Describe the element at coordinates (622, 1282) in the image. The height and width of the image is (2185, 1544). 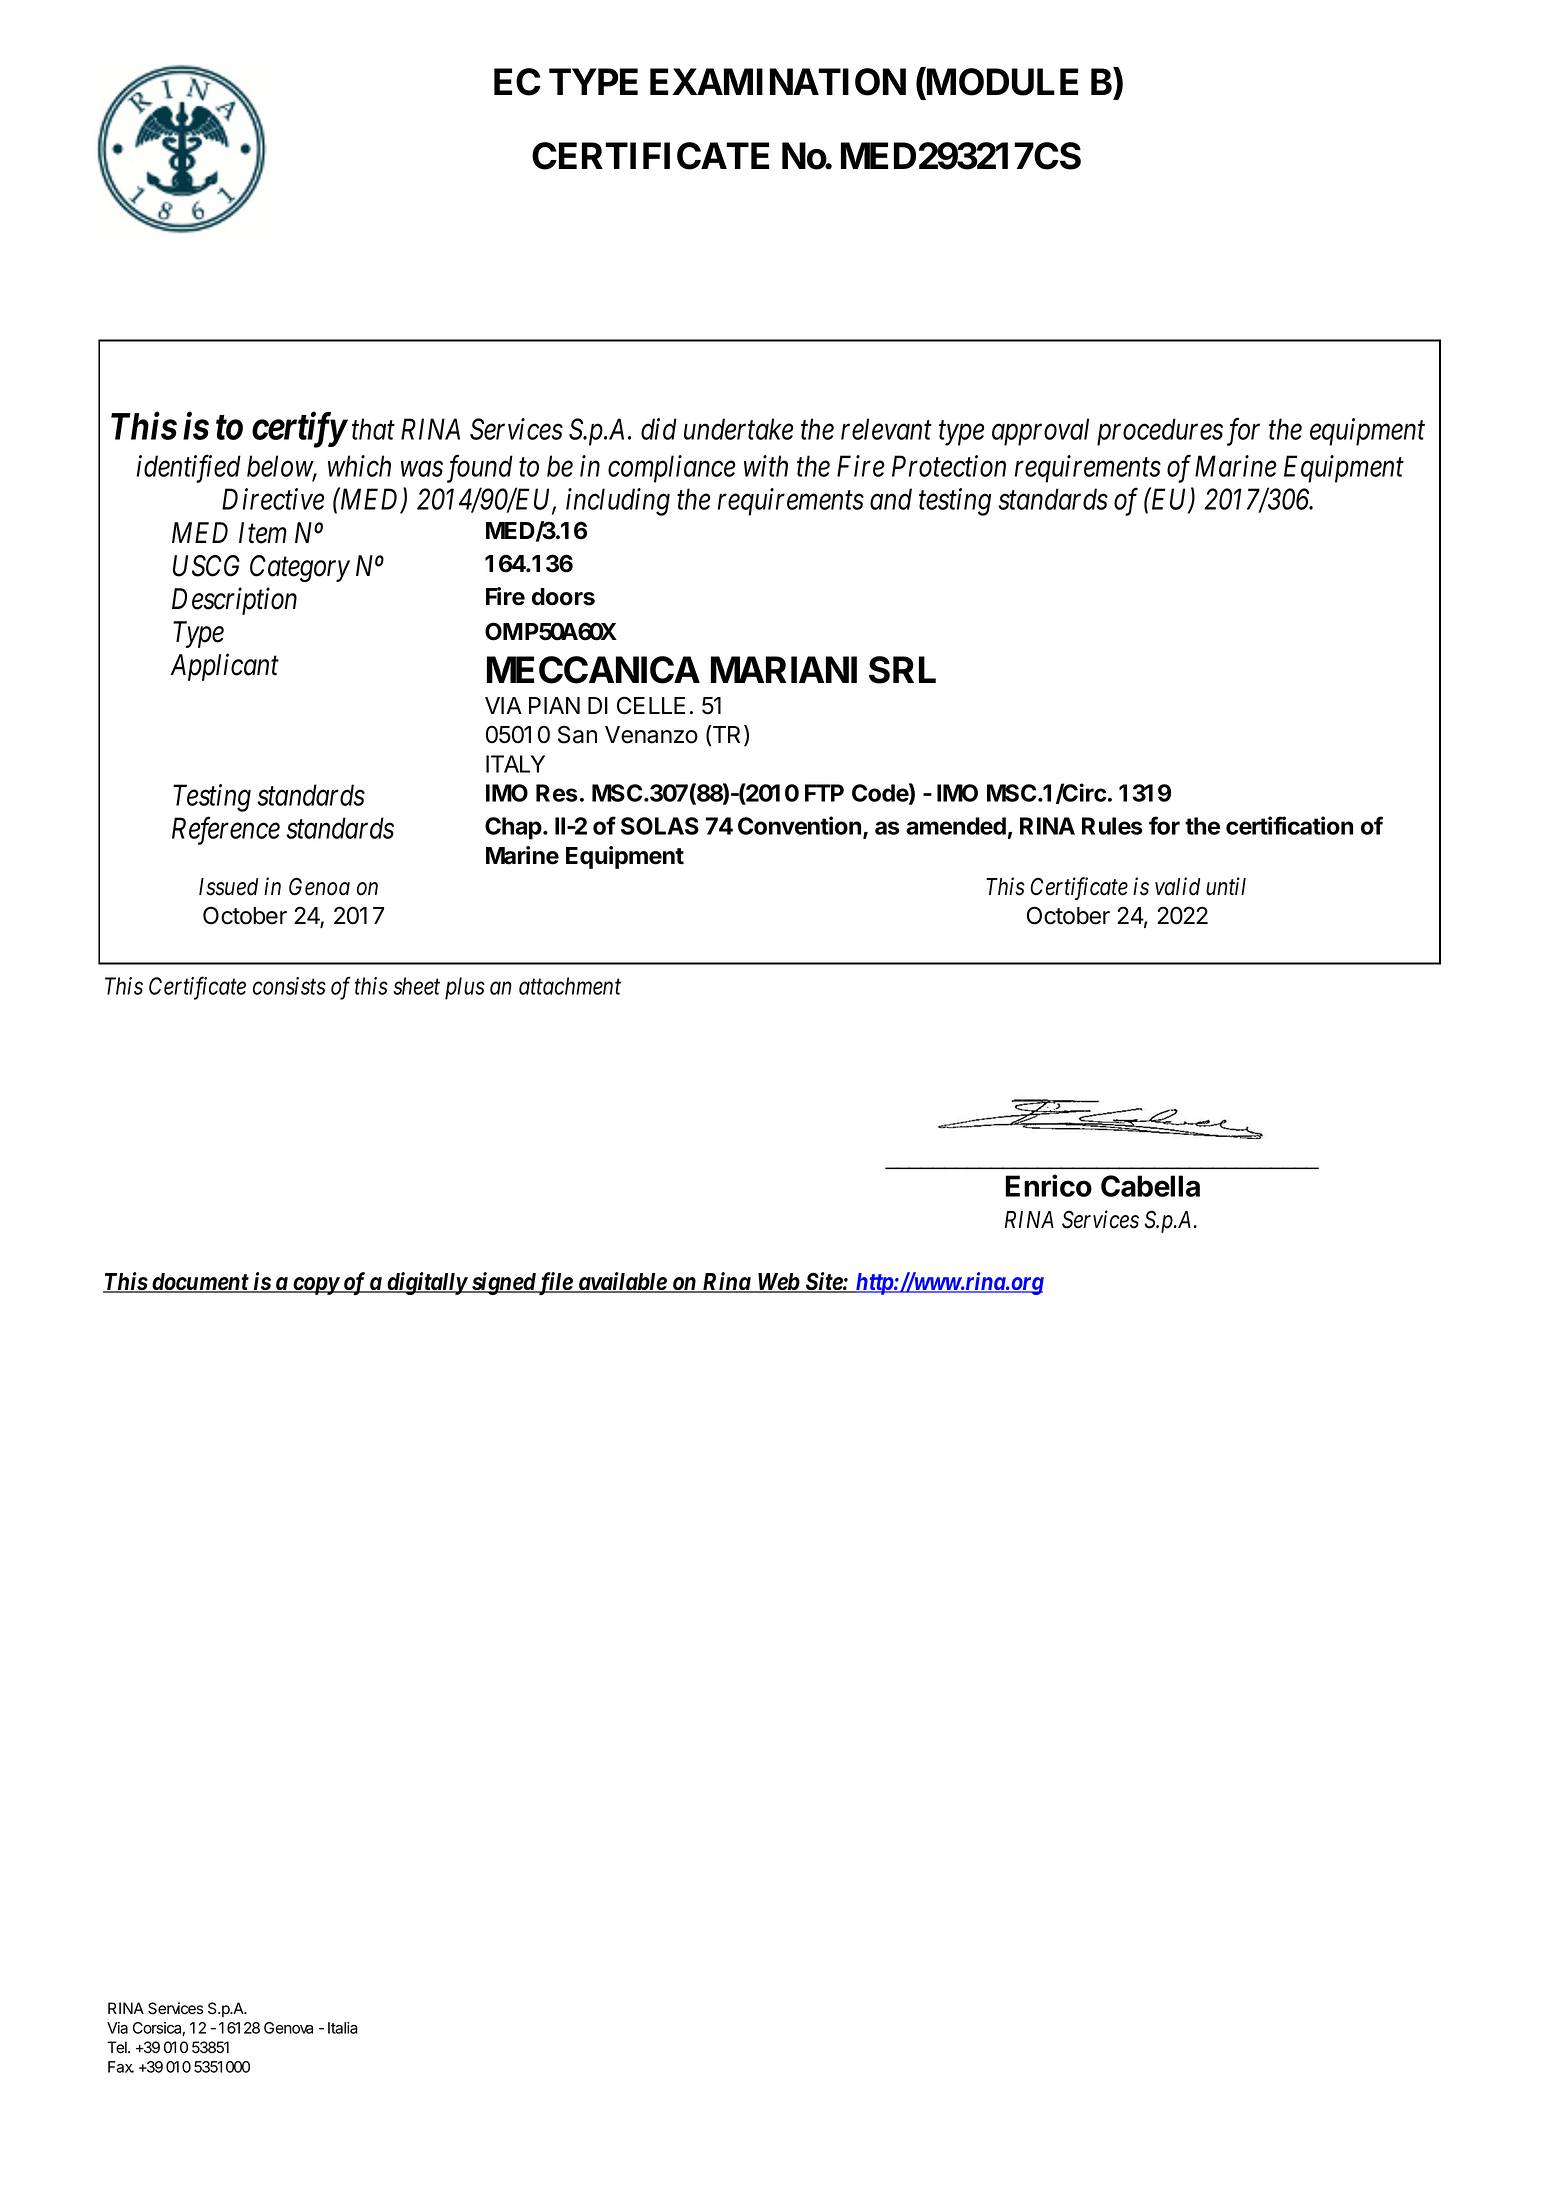
I see `available` at that location.
